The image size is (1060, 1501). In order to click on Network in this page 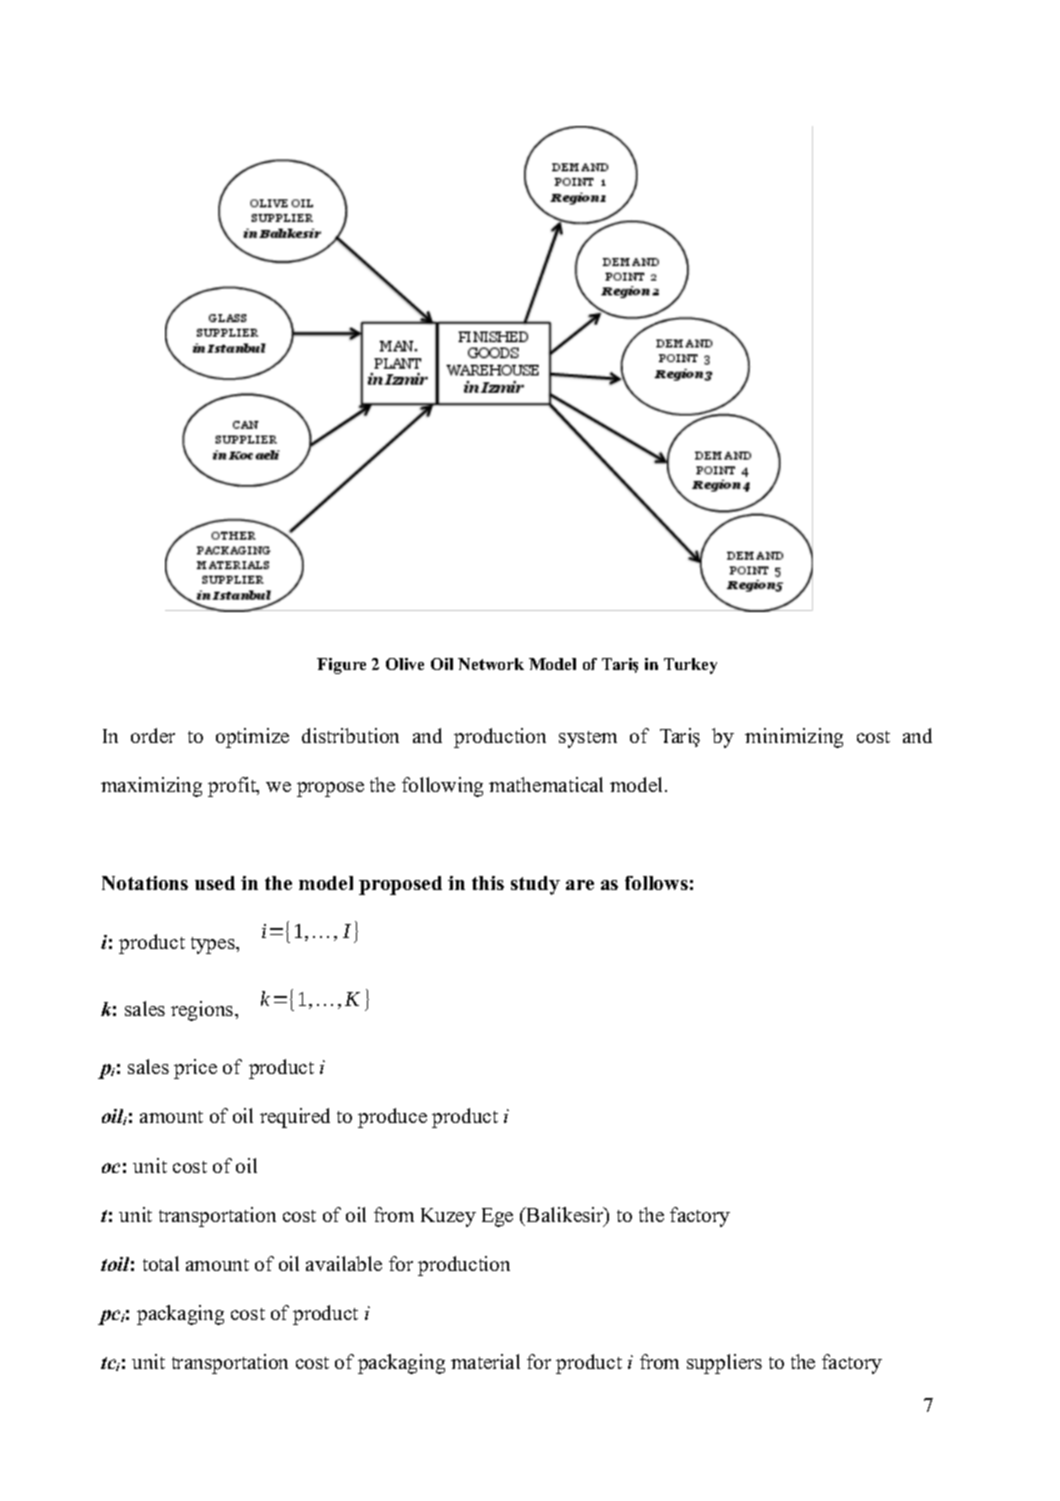, I will do `click(491, 664)`.
